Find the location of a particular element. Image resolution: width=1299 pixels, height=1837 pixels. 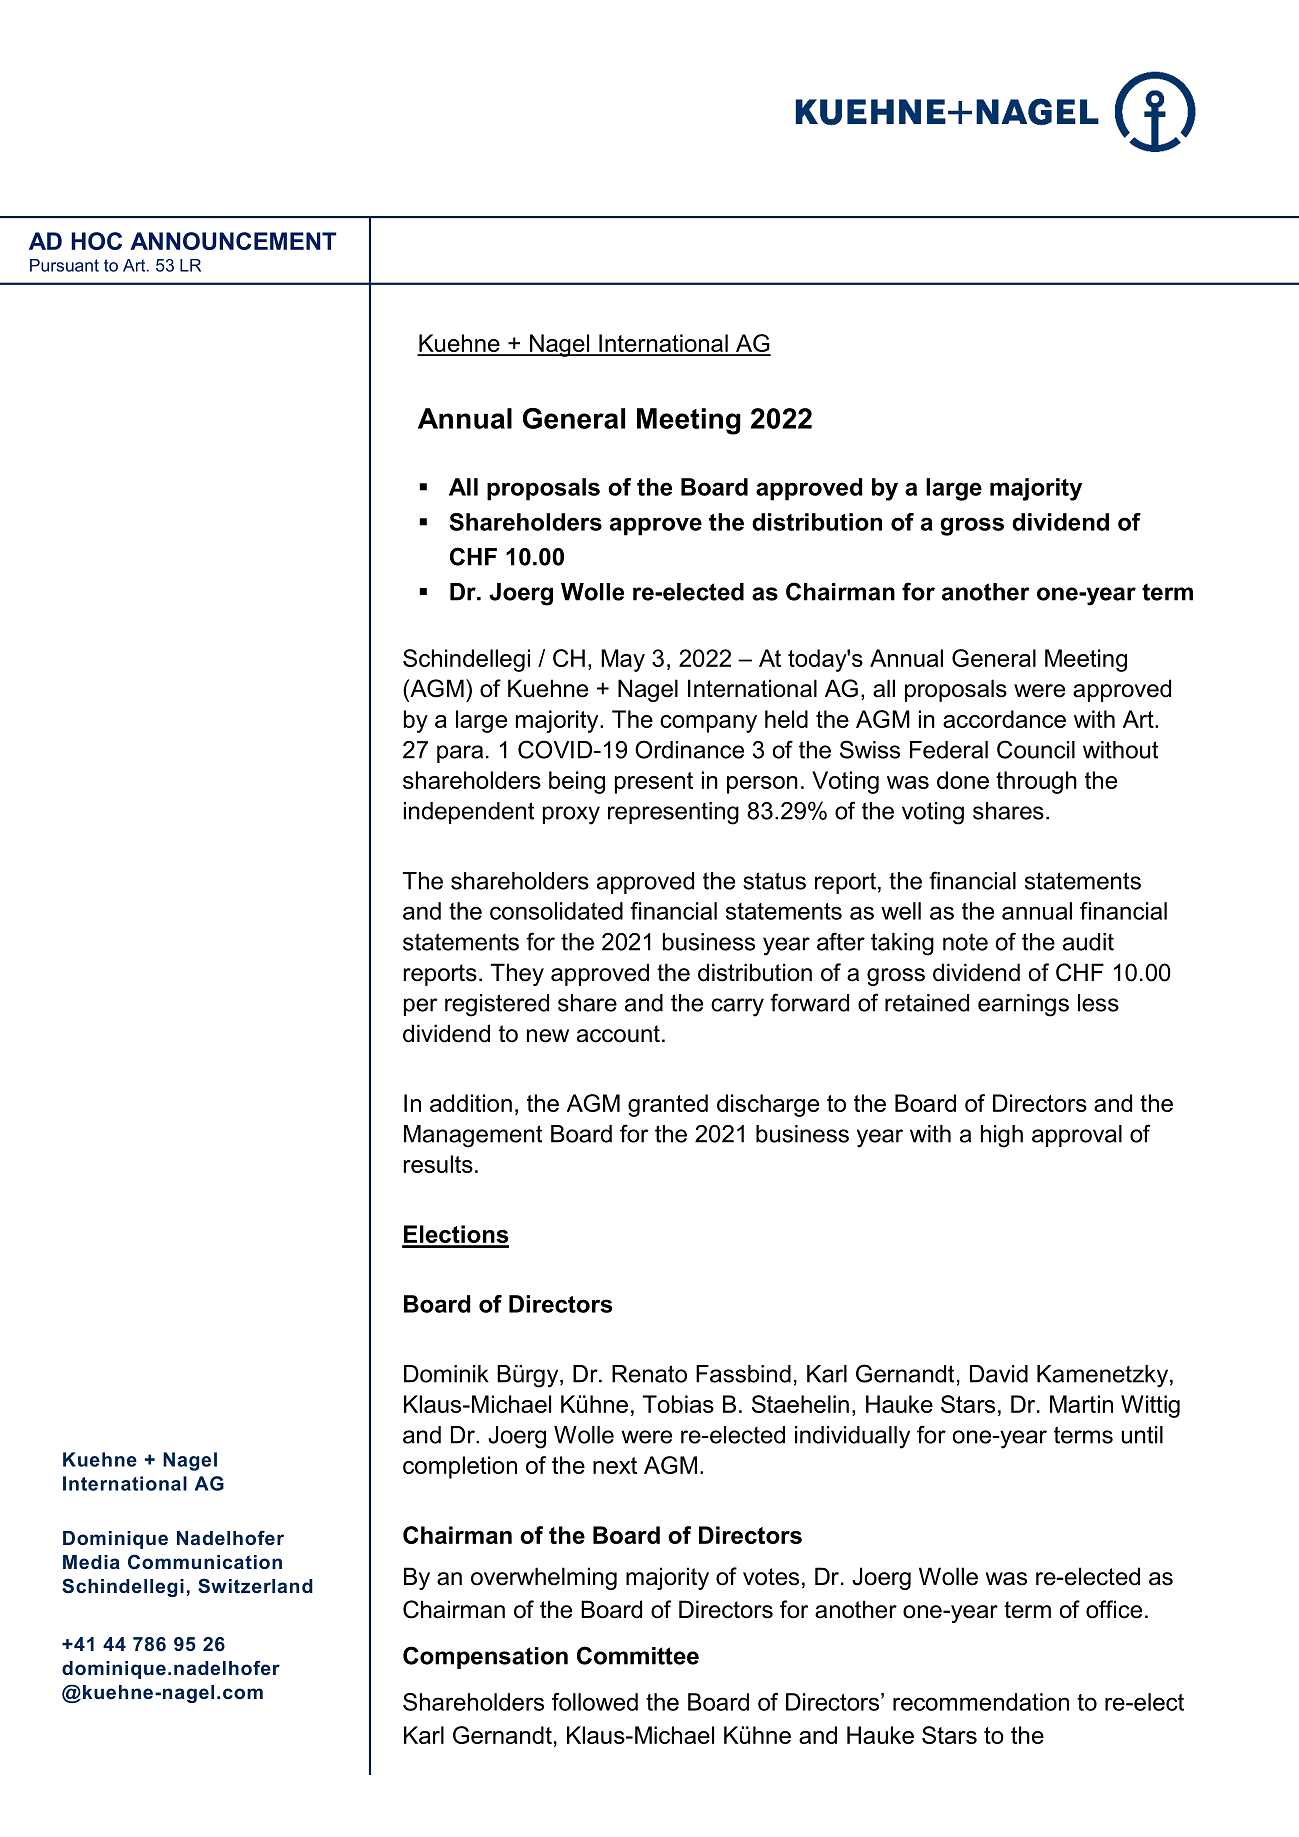

Council is located at coordinates (1036, 749).
